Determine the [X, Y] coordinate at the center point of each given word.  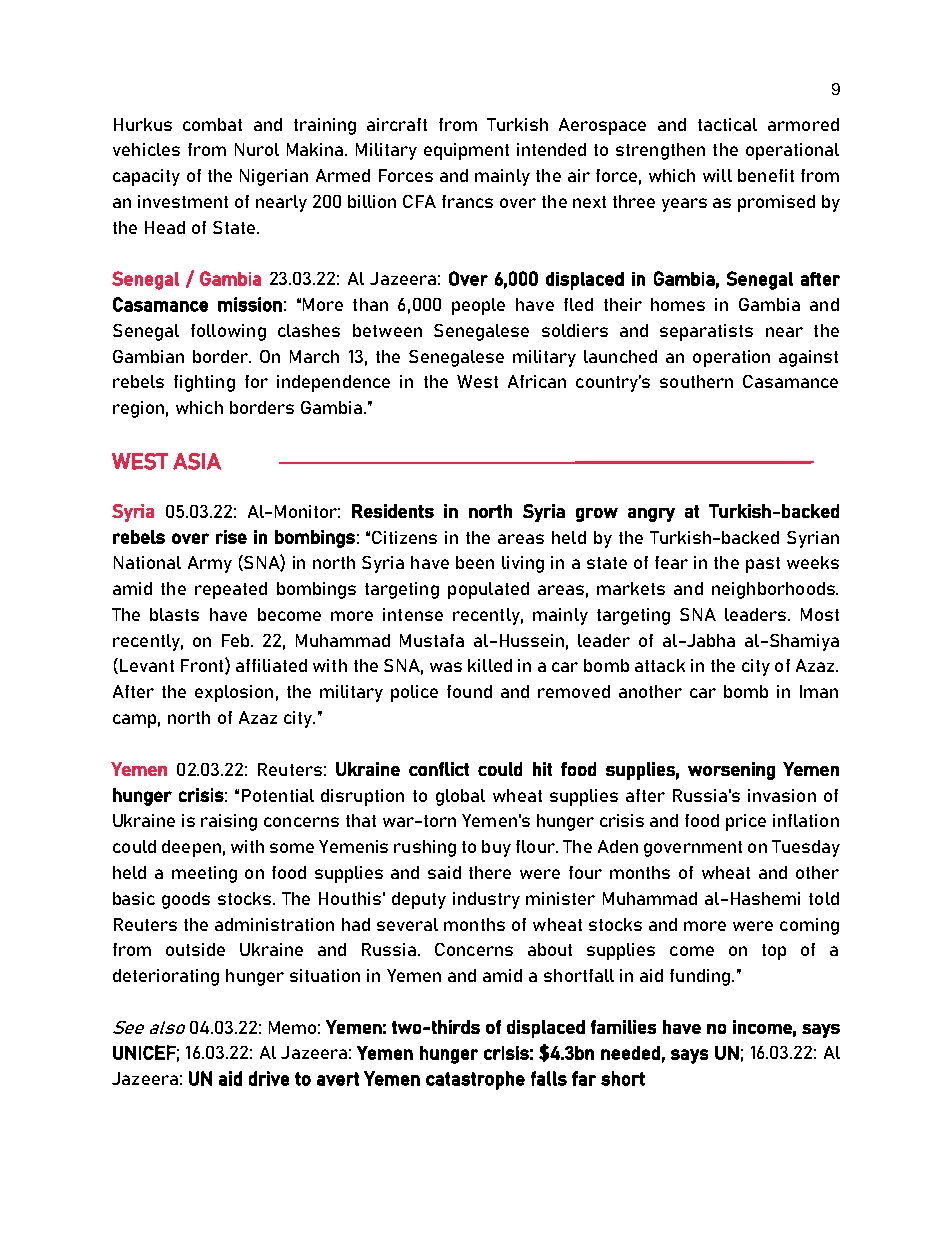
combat [212, 124]
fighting [204, 383]
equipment [466, 151]
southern [696, 381]
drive [269, 1078]
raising [229, 822]
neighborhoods [774, 590]
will [717, 175]
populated [488, 590]
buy [496, 848]
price [746, 822]
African [537, 381]
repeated [231, 590]
